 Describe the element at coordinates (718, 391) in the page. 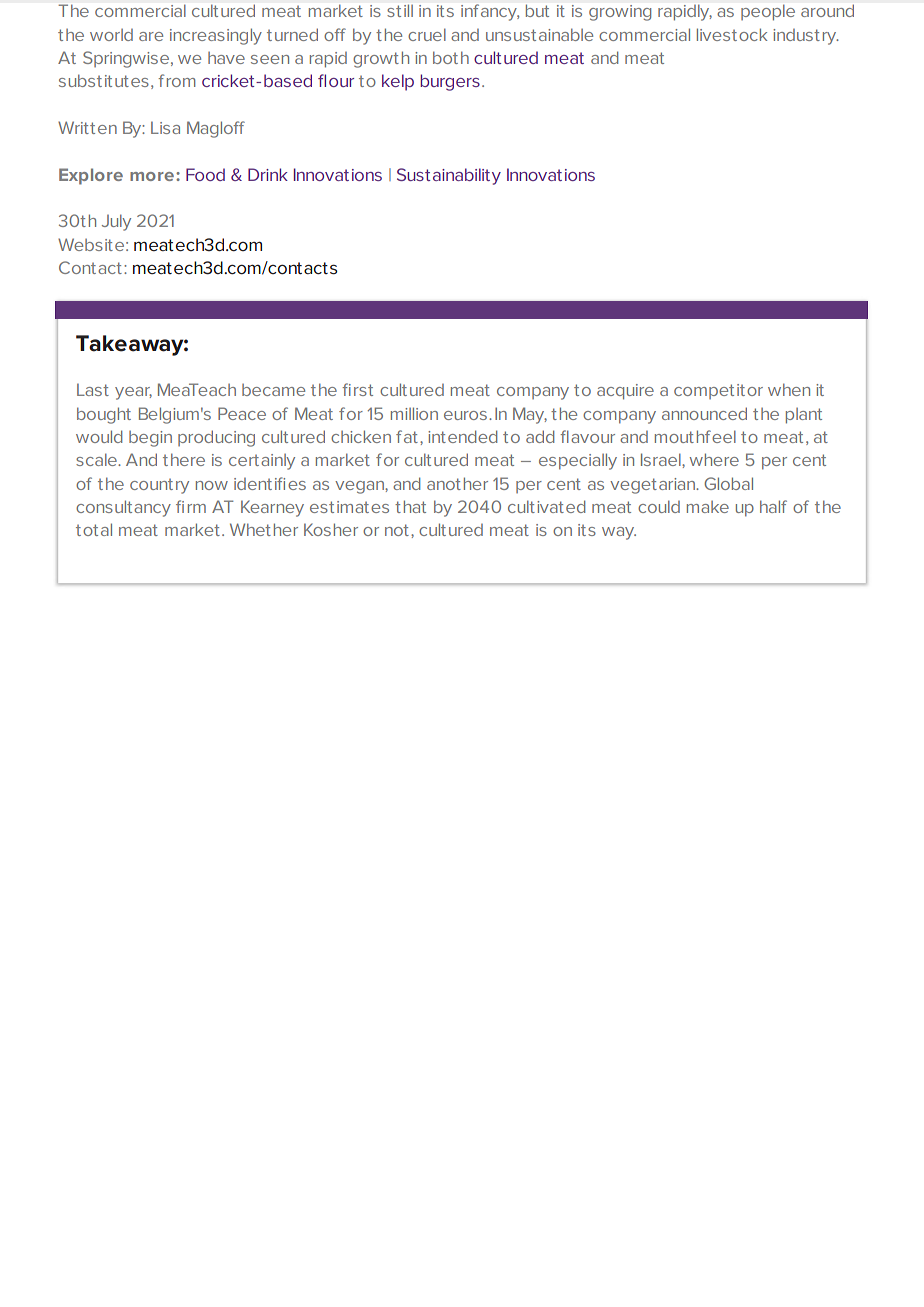

I see `competitor` at that location.
